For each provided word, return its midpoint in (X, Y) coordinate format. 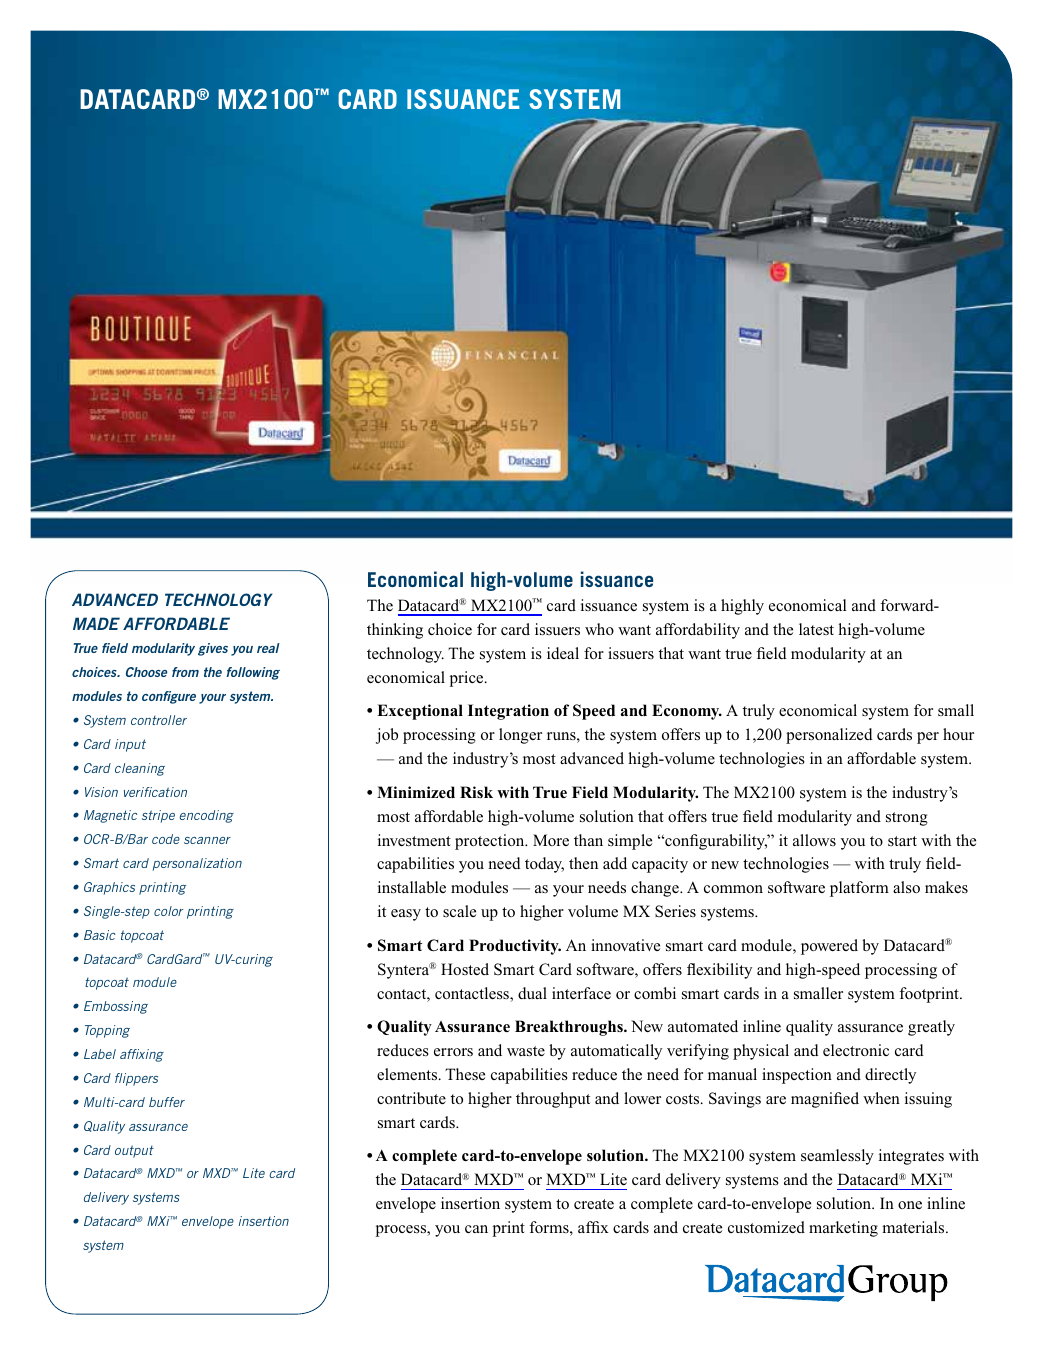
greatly (931, 1028)
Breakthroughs (570, 1028)
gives (213, 649)
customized (766, 1227)
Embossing (116, 1007)
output (134, 1151)
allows (814, 840)
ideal (563, 653)
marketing (843, 1229)
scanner (207, 840)
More (551, 840)
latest (816, 629)
